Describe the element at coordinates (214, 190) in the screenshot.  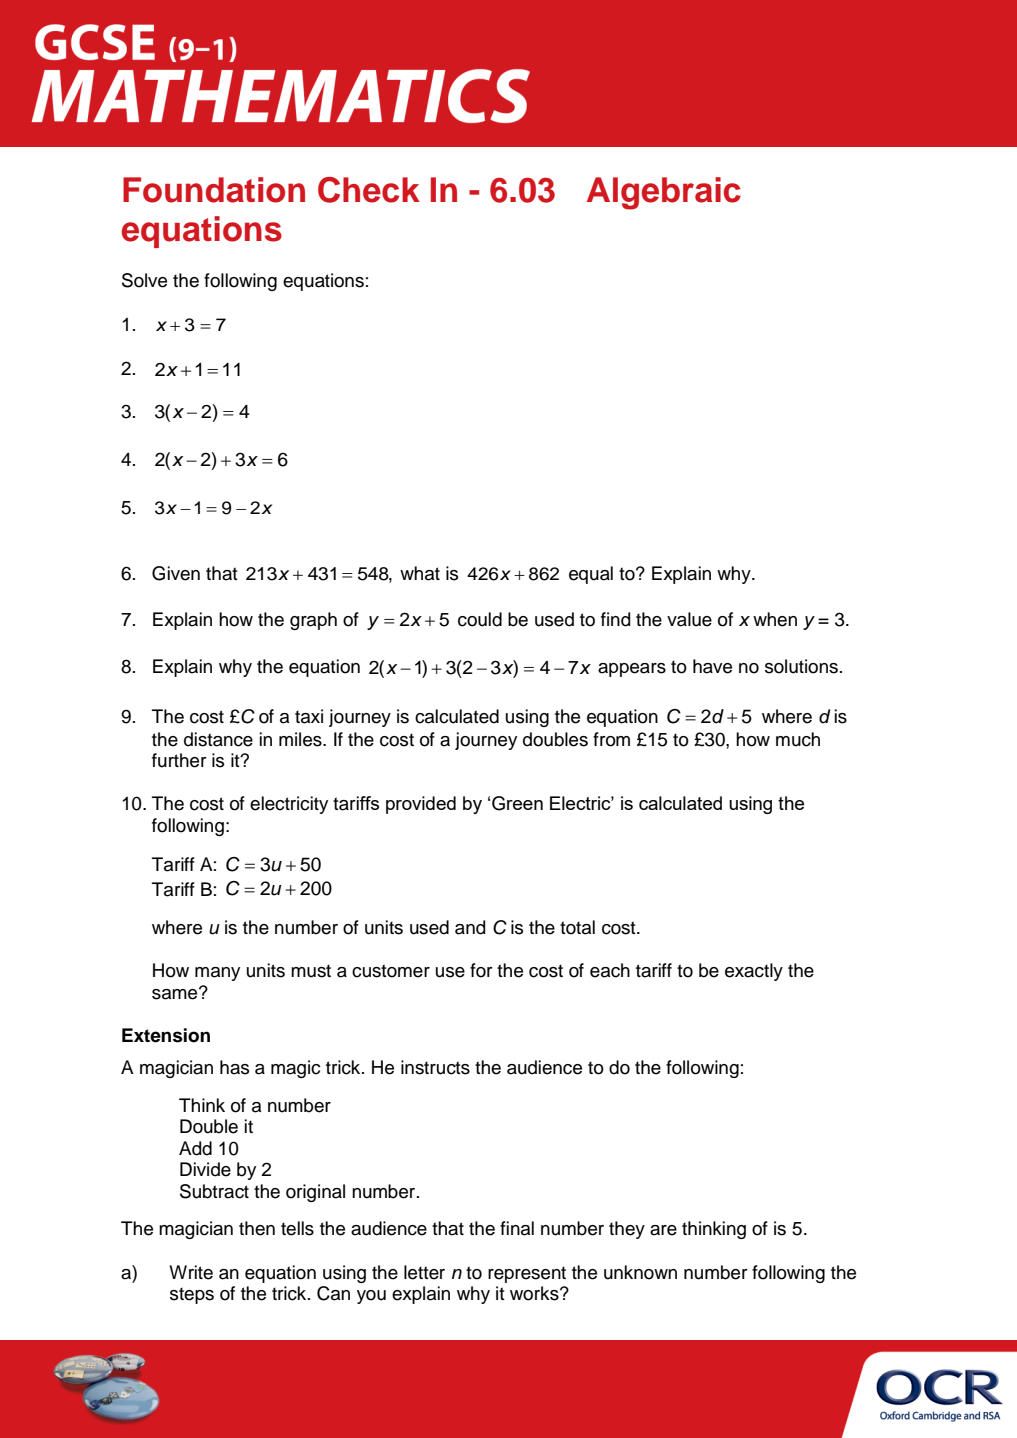
I see `Foundation` at that location.
